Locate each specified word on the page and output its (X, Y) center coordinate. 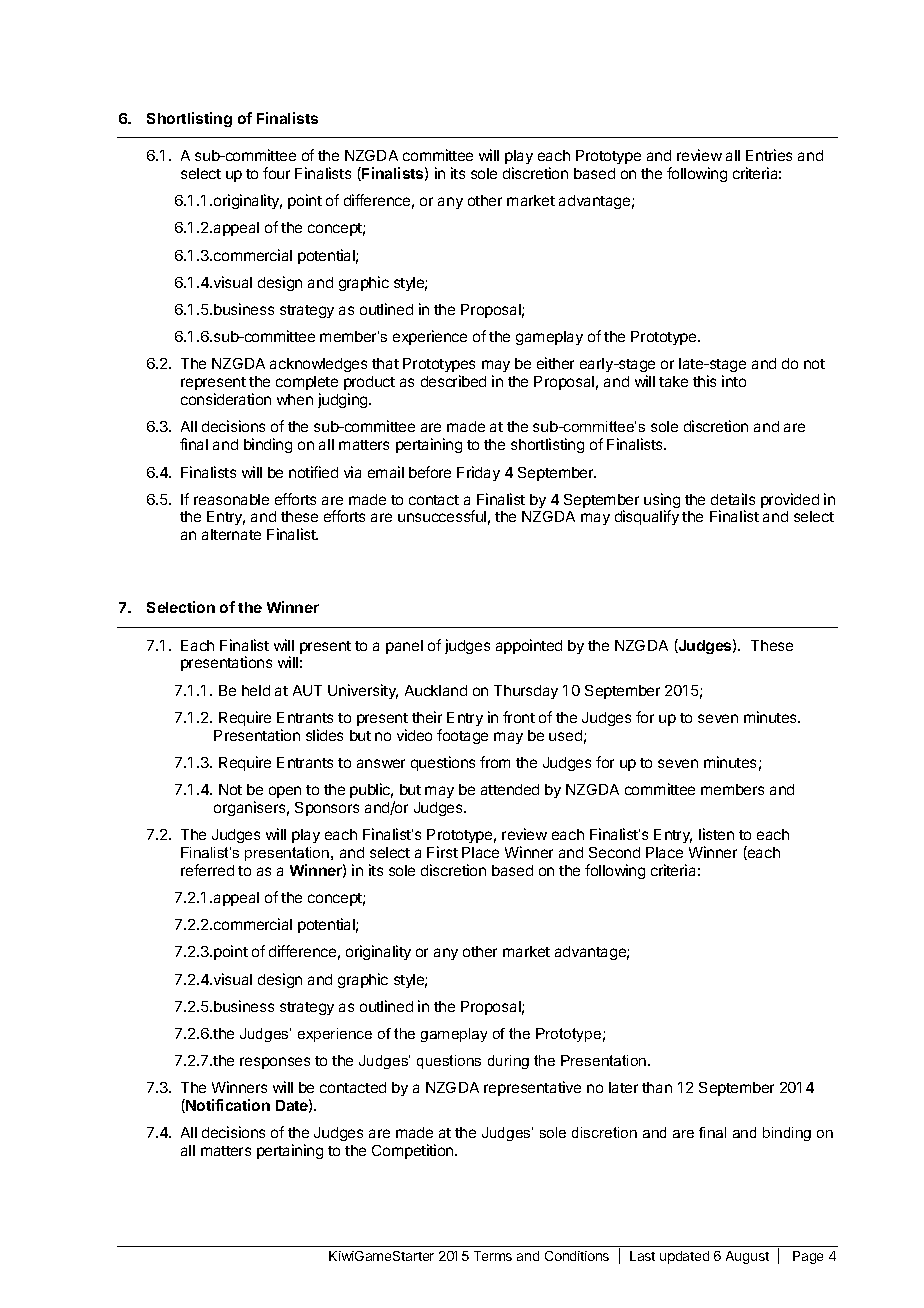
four (276, 173)
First (442, 852)
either (555, 363)
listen (716, 834)
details (733, 499)
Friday (478, 473)
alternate (231, 534)
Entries (769, 155)
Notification (227, 1106)
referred (207, 870)
